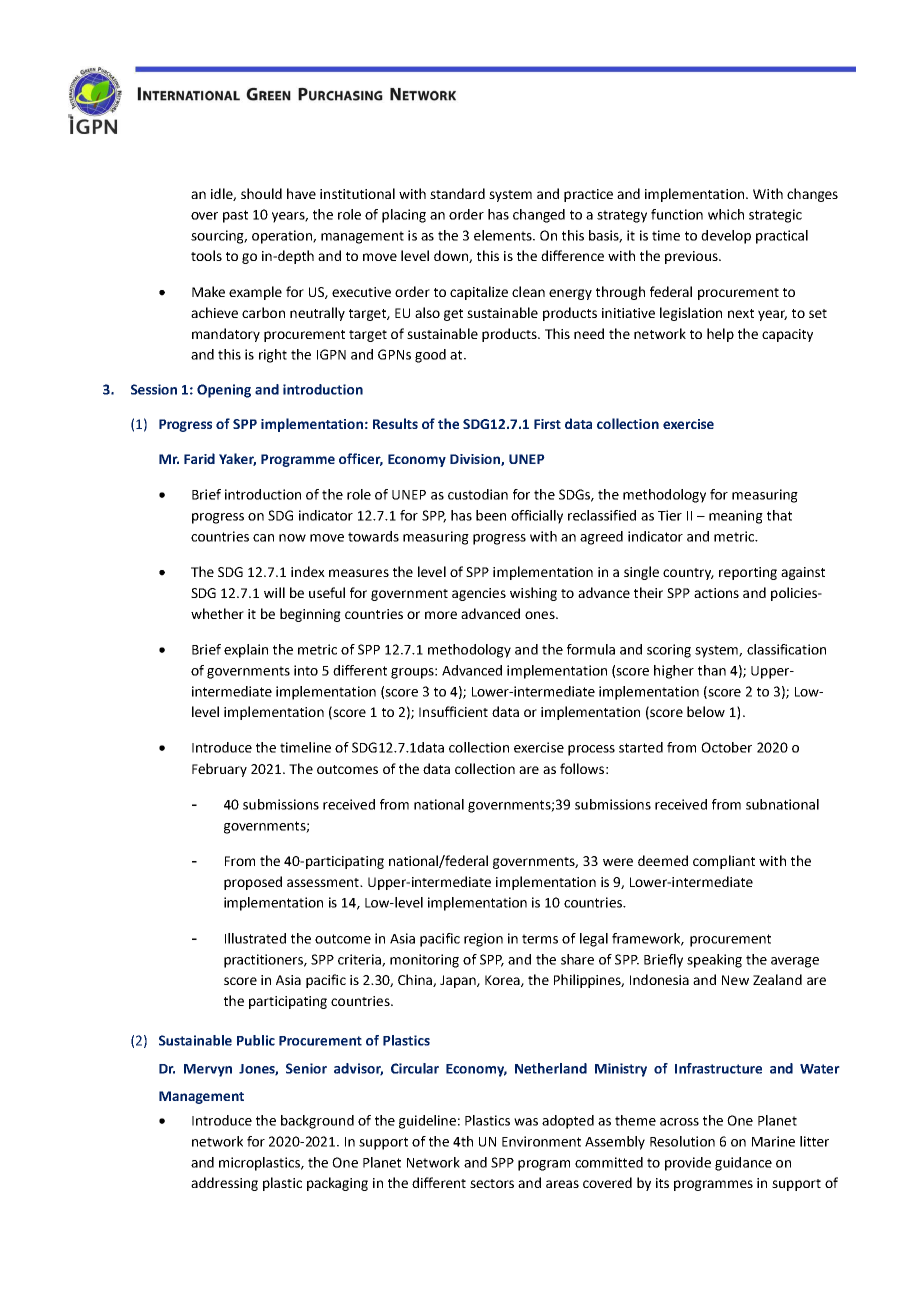  I want to click on past, so click(235, 216).
